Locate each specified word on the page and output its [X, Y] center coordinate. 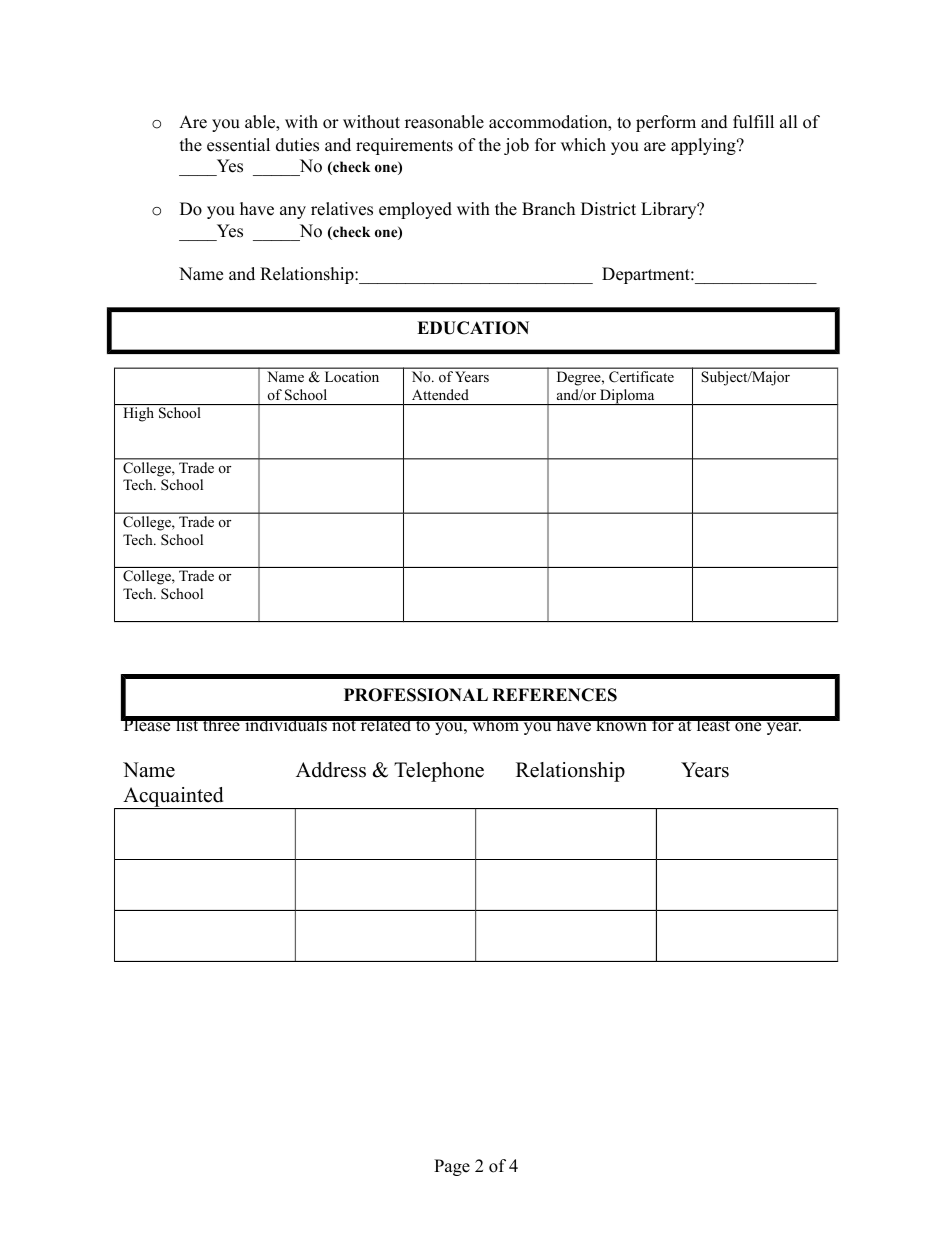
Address [331, 770]
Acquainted [173, 798]
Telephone [439, 772]
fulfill [753, 122]
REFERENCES [554, 695]
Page [452, 1167]
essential [238, 145]
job [516, 146]
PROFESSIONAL [416, 695]
